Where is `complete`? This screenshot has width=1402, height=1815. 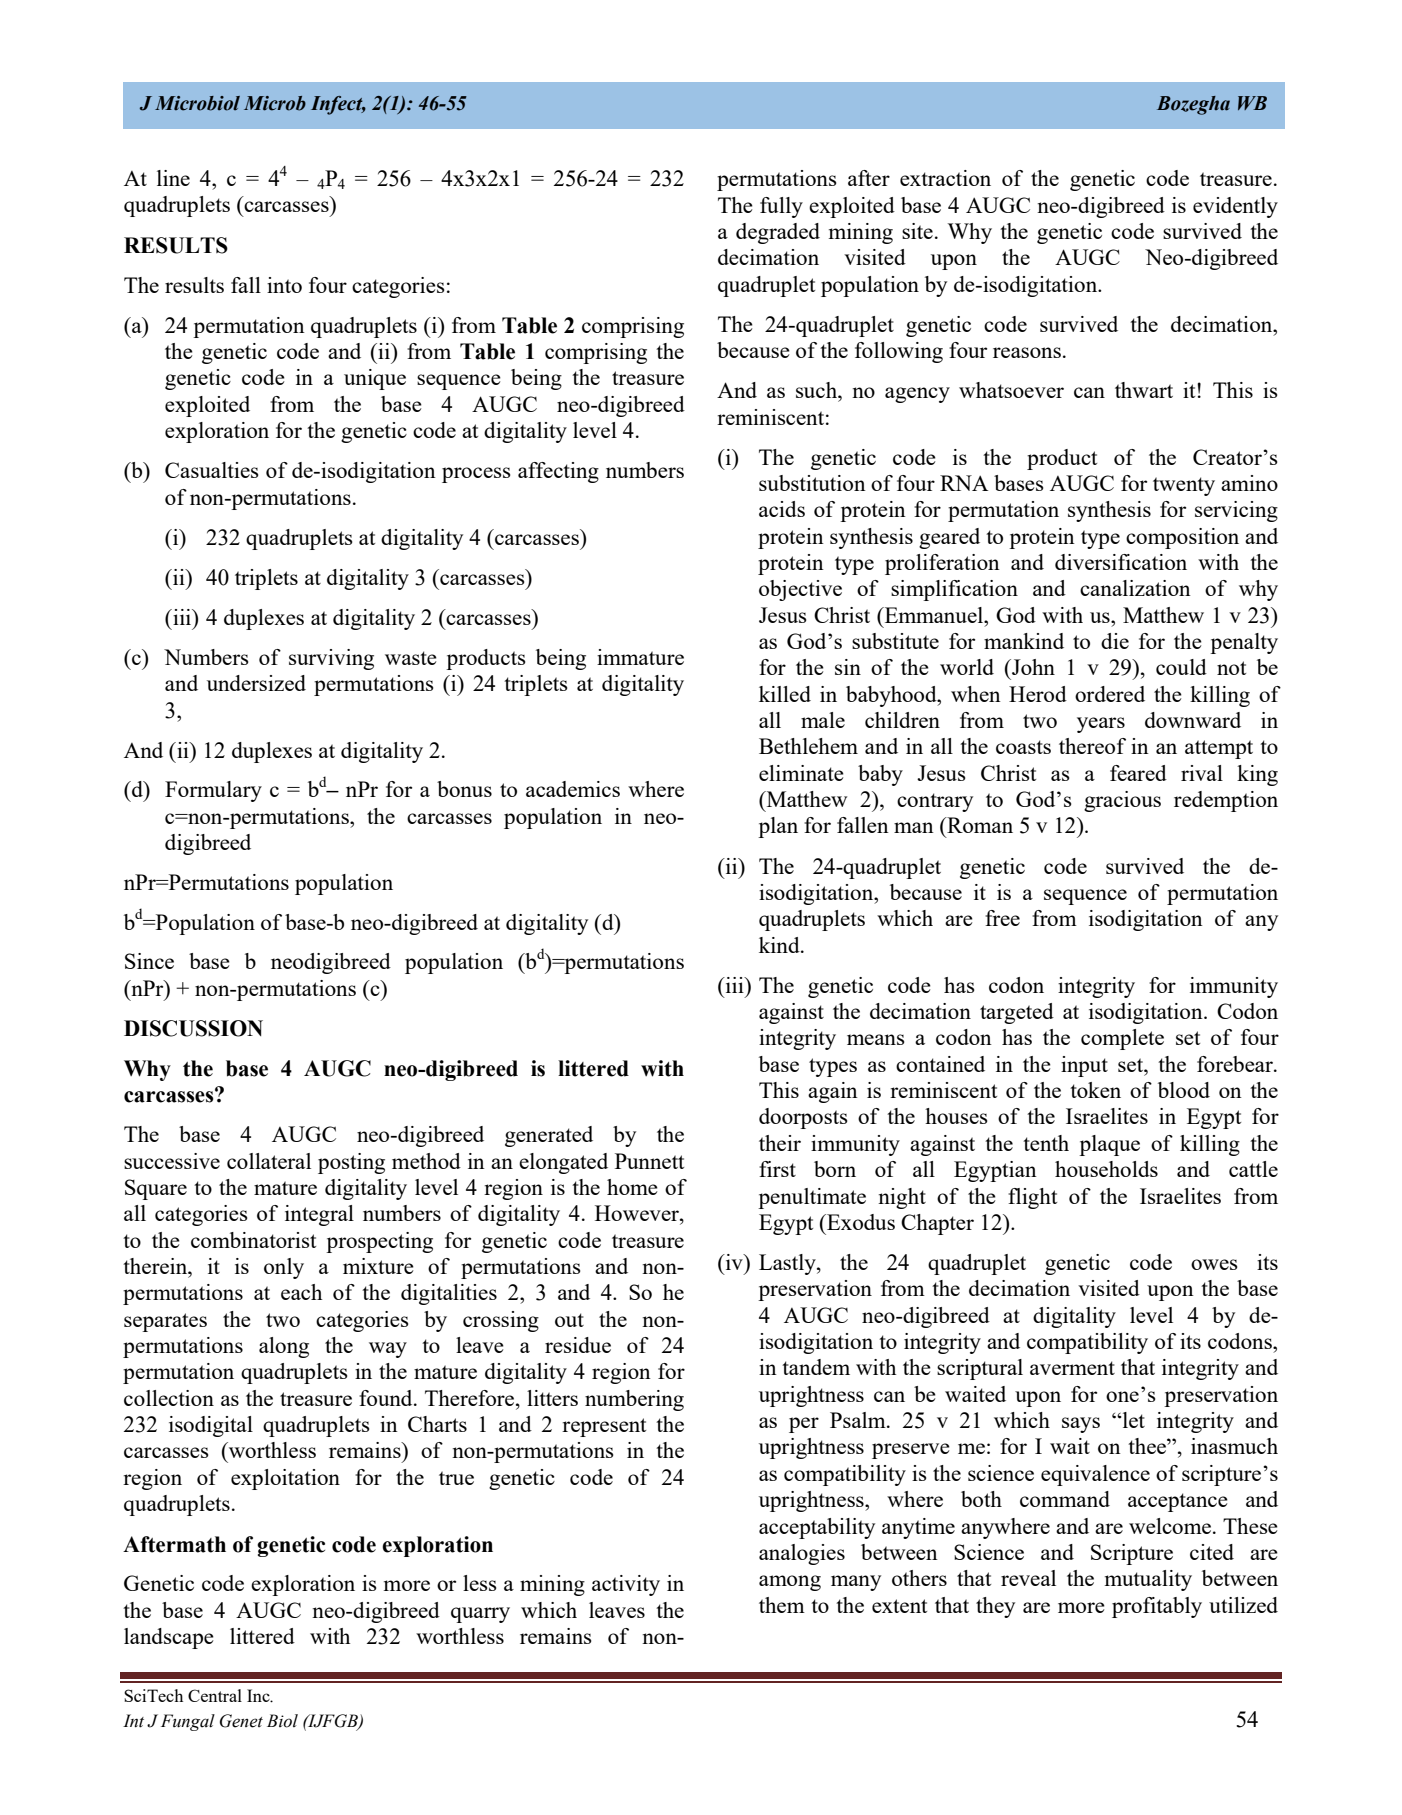 complete is located at coordinates (1122, 1039).
